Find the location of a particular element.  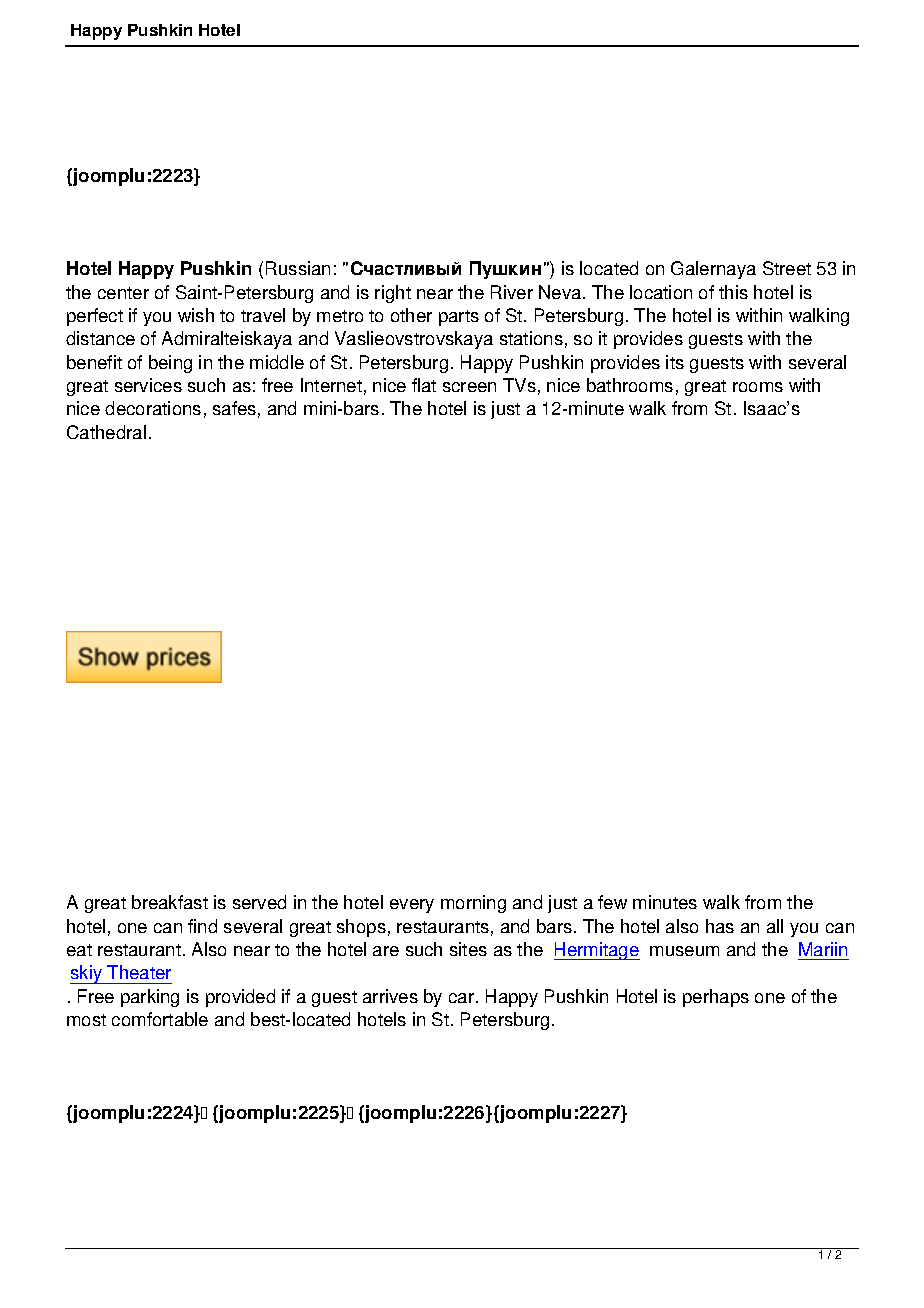

parking is located at coordinates (150, 998).
